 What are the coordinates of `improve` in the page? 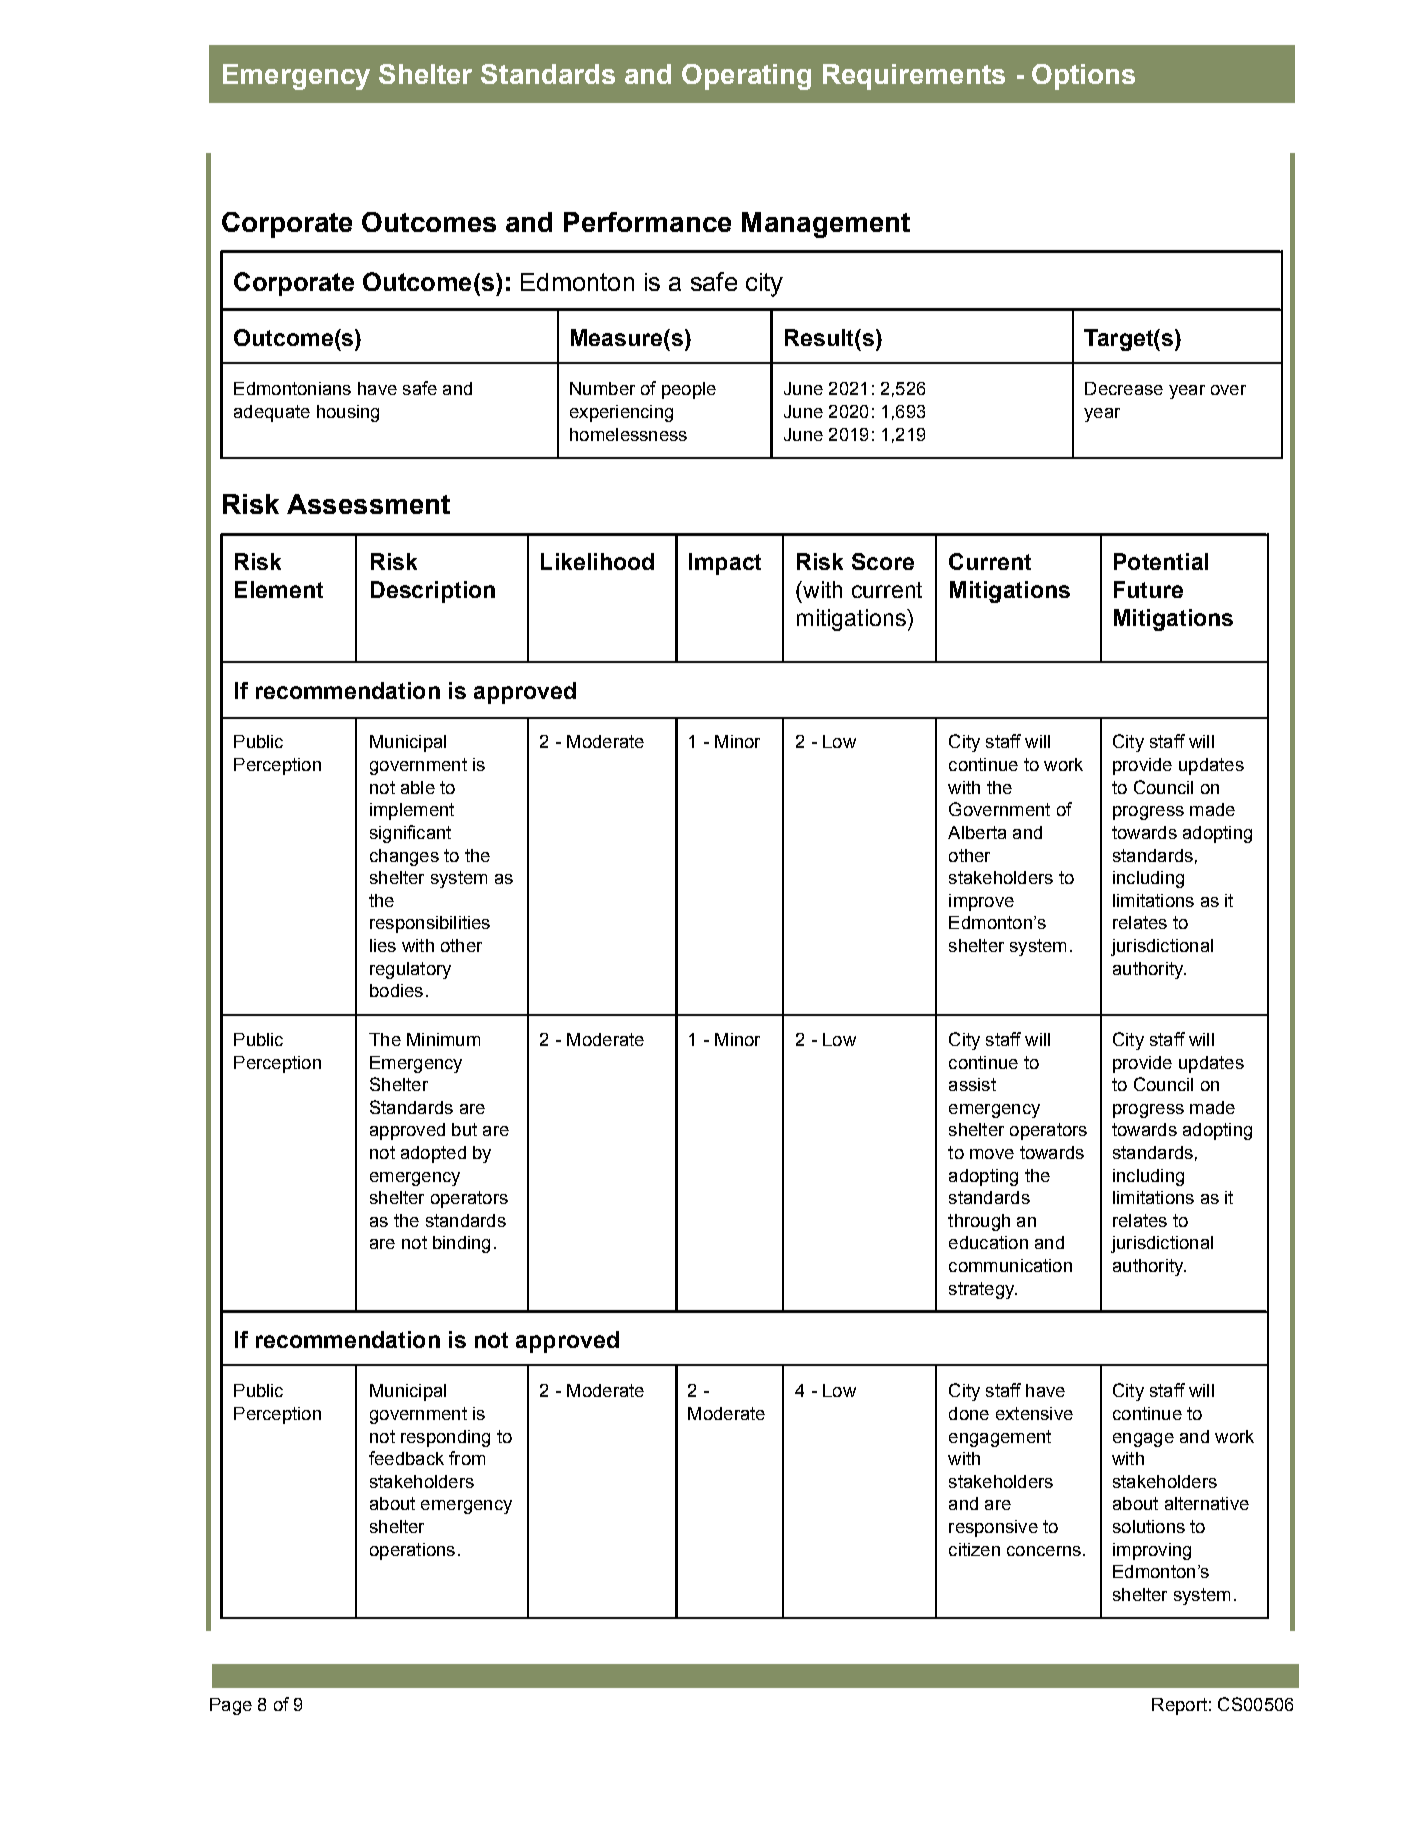 It's located at (981, 902).
